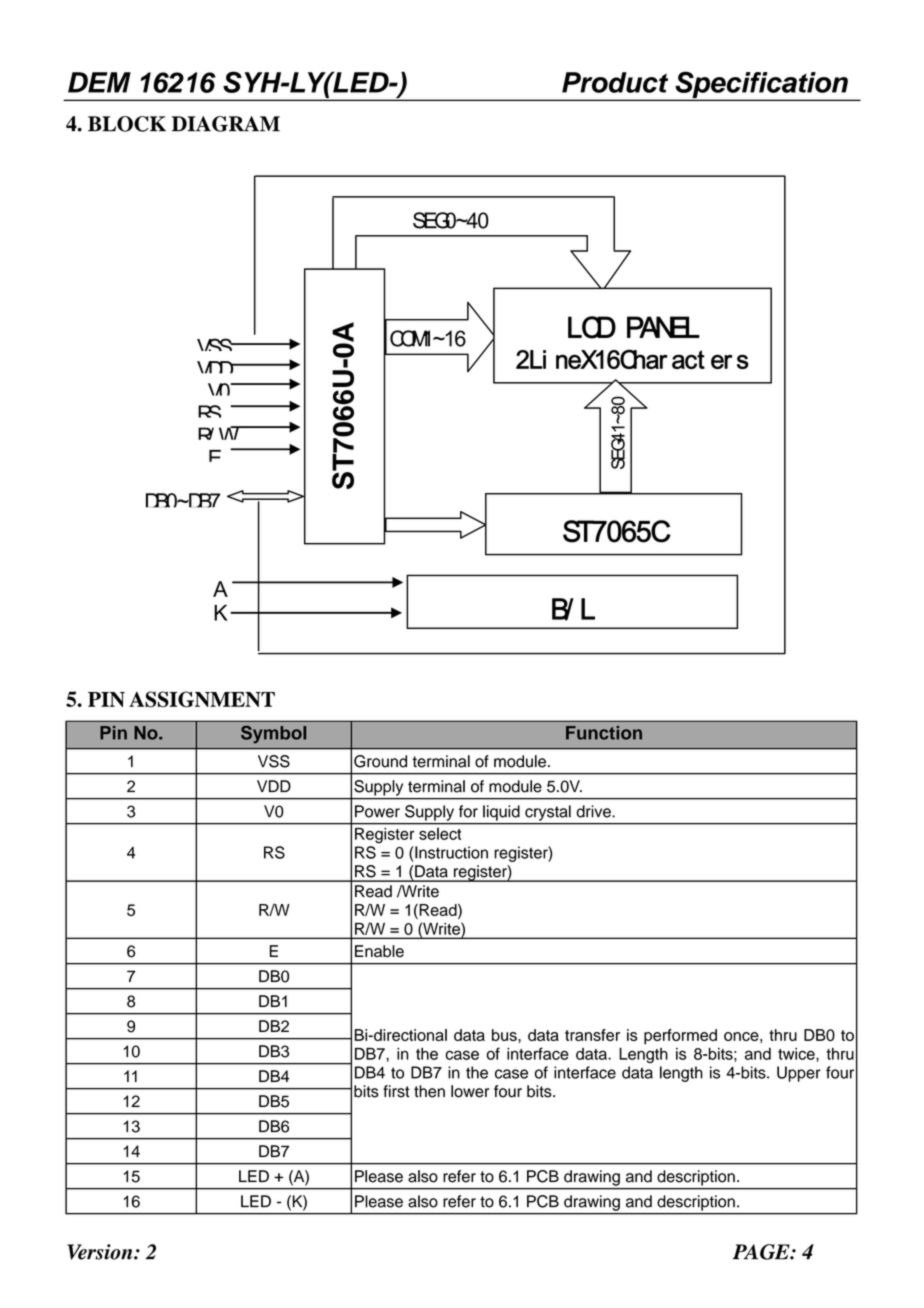  I want to click on Enable, so click(379, 951).
